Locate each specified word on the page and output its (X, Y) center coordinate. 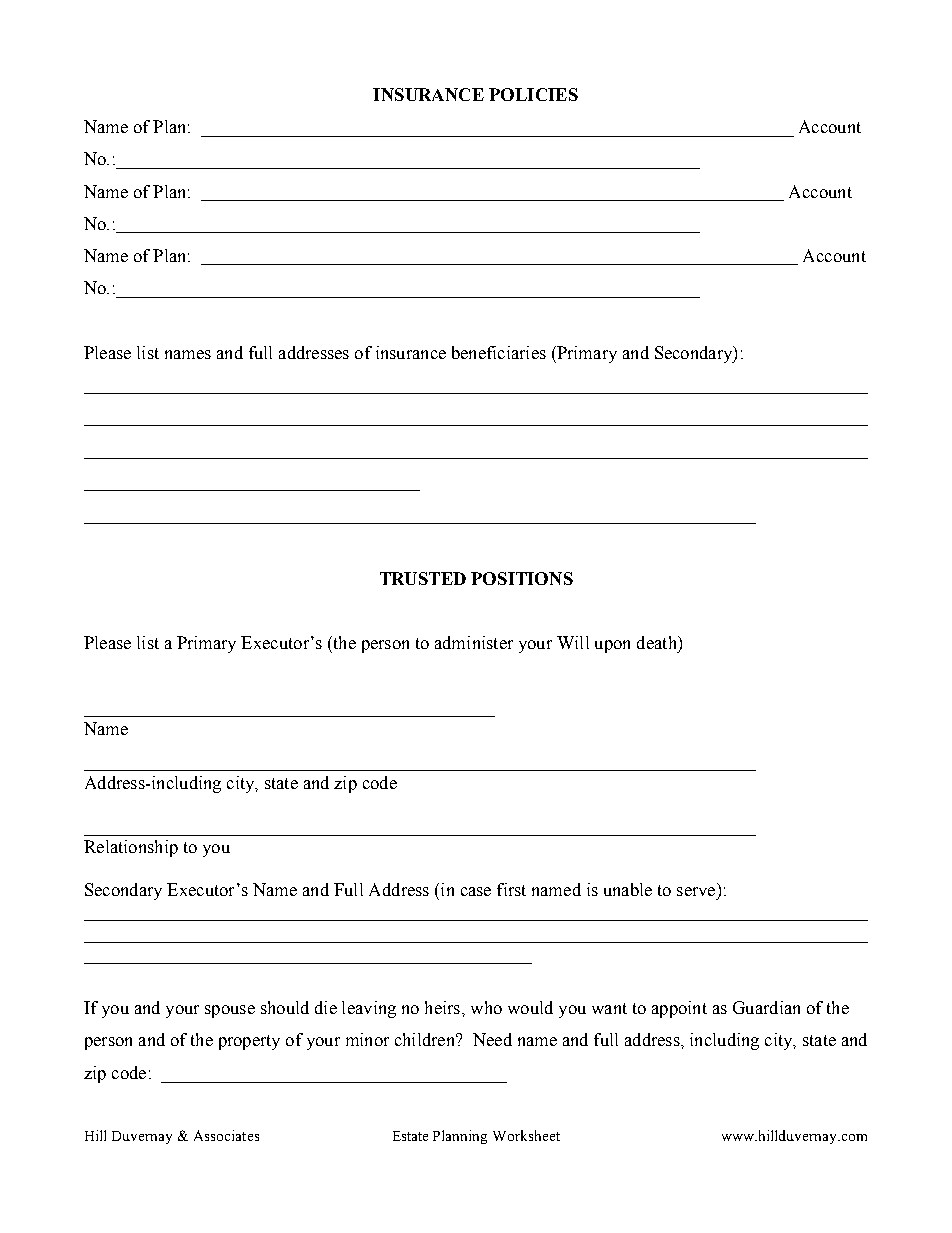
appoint (679, 1009)
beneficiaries (499, 352)
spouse (230, 1011)
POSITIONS (522, 578)
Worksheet (526, 1135)
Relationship (131, 848)
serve (696, 891)
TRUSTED (423, 578)
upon (612, 646)
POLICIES (533, 94)
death (658, 642)
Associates (226, 1135)
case (476, 891)
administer (474, 642)
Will (573, 642)
